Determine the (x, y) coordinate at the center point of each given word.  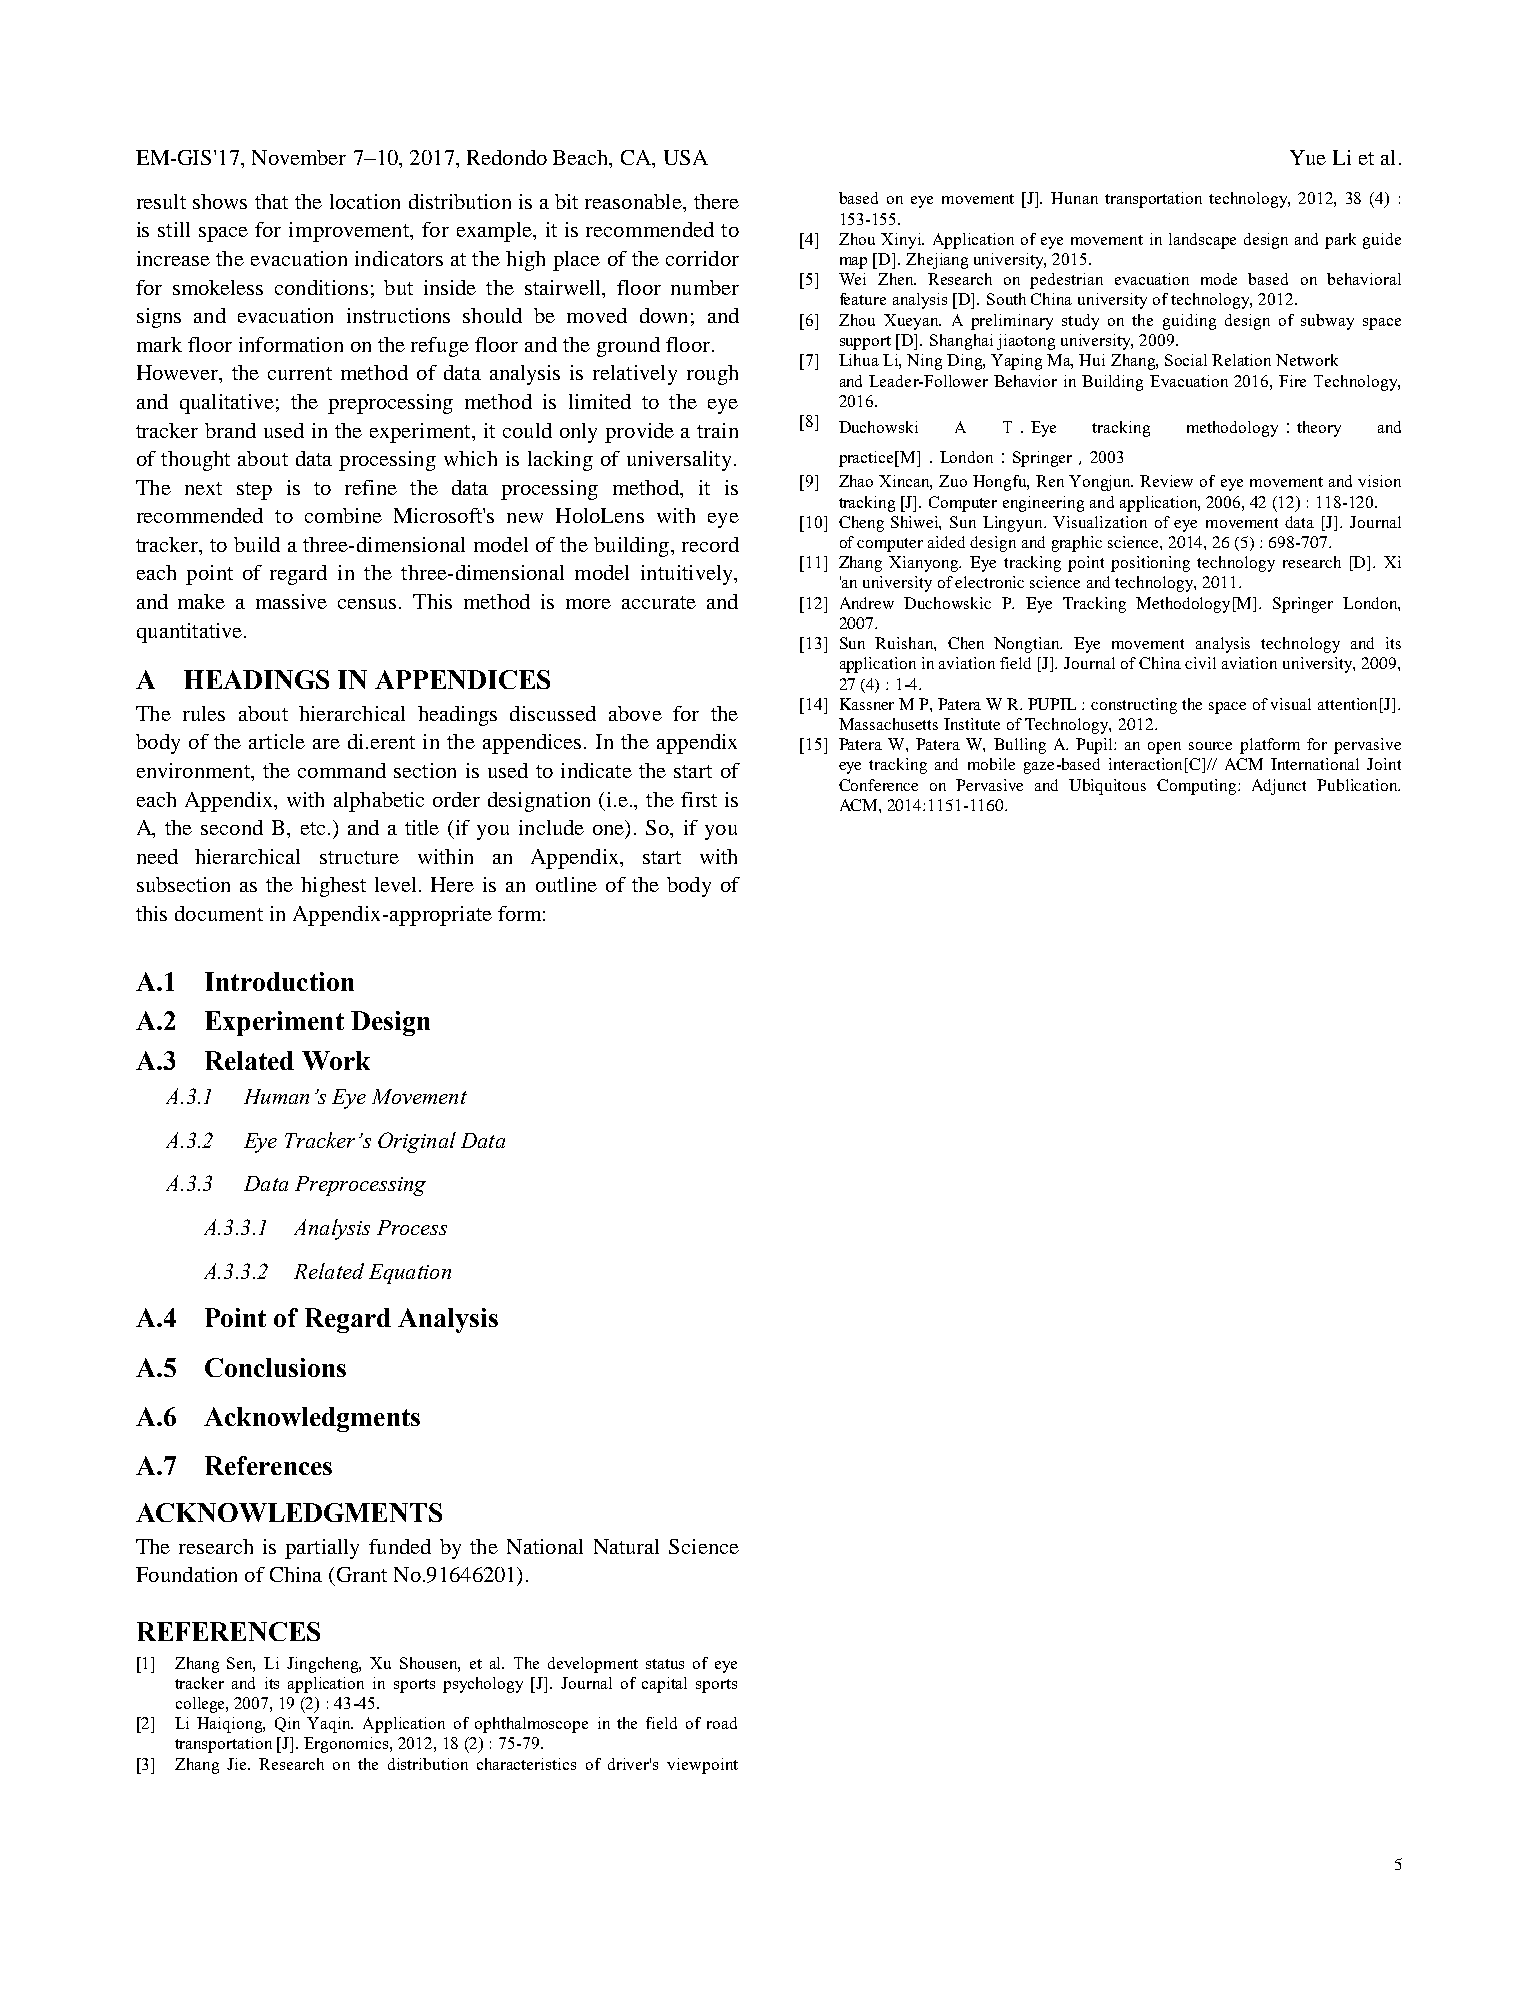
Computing (1198, 787)
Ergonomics (347, 1745)
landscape (1202, 241)
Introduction (279, 981)
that (271, 201)
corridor (702, 258)
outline (566, 884)
